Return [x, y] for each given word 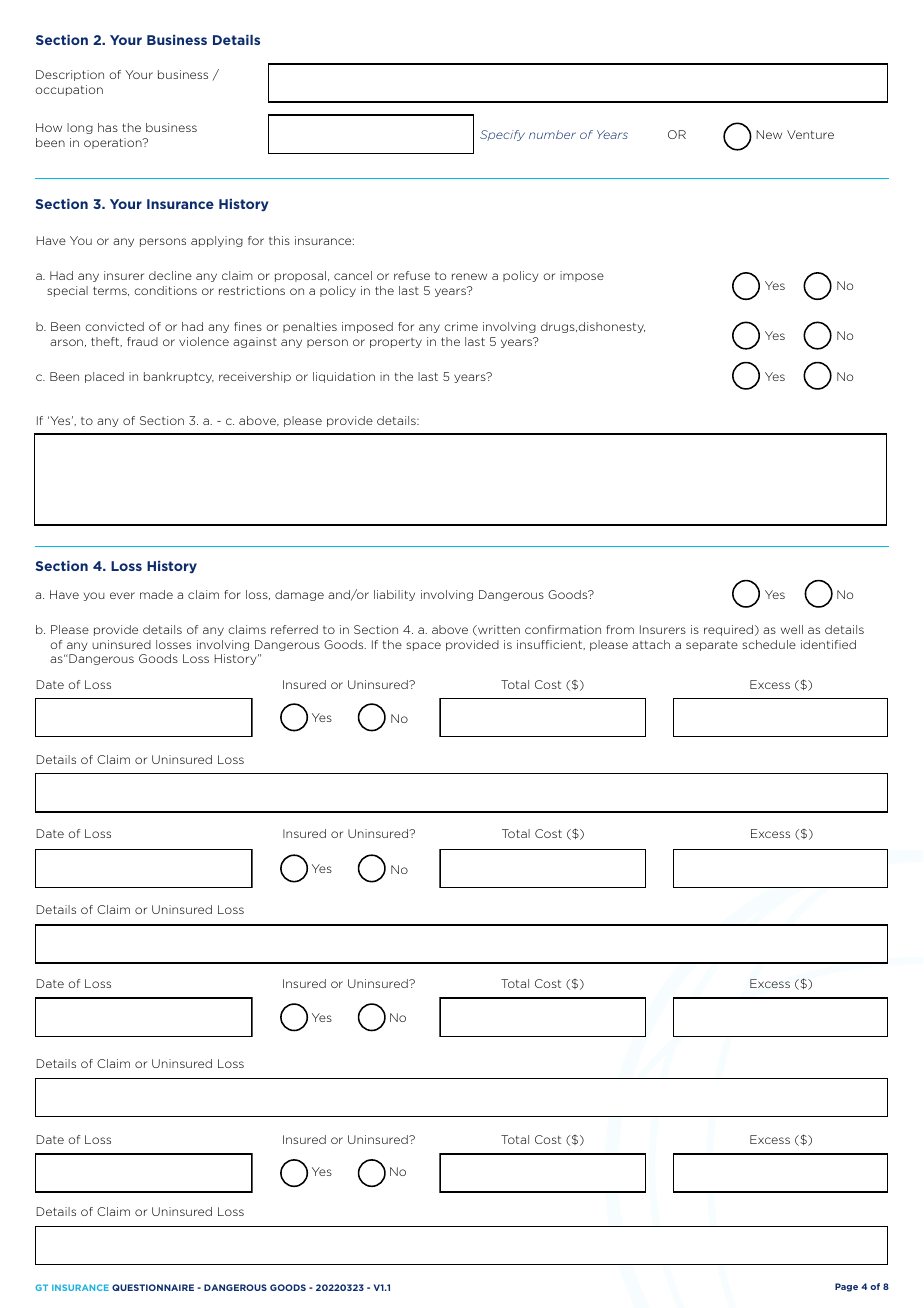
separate [712, 646]
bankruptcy [179, 377]
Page [846, 1287]
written [498, 630]
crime [461, 326]
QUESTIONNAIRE [153, 1287]
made [156, 594]
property [396, 343]
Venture [810, 134]
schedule [769, 644]
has [108, 127]
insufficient [551, 645]
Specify [502, 135]
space [423, 646]
